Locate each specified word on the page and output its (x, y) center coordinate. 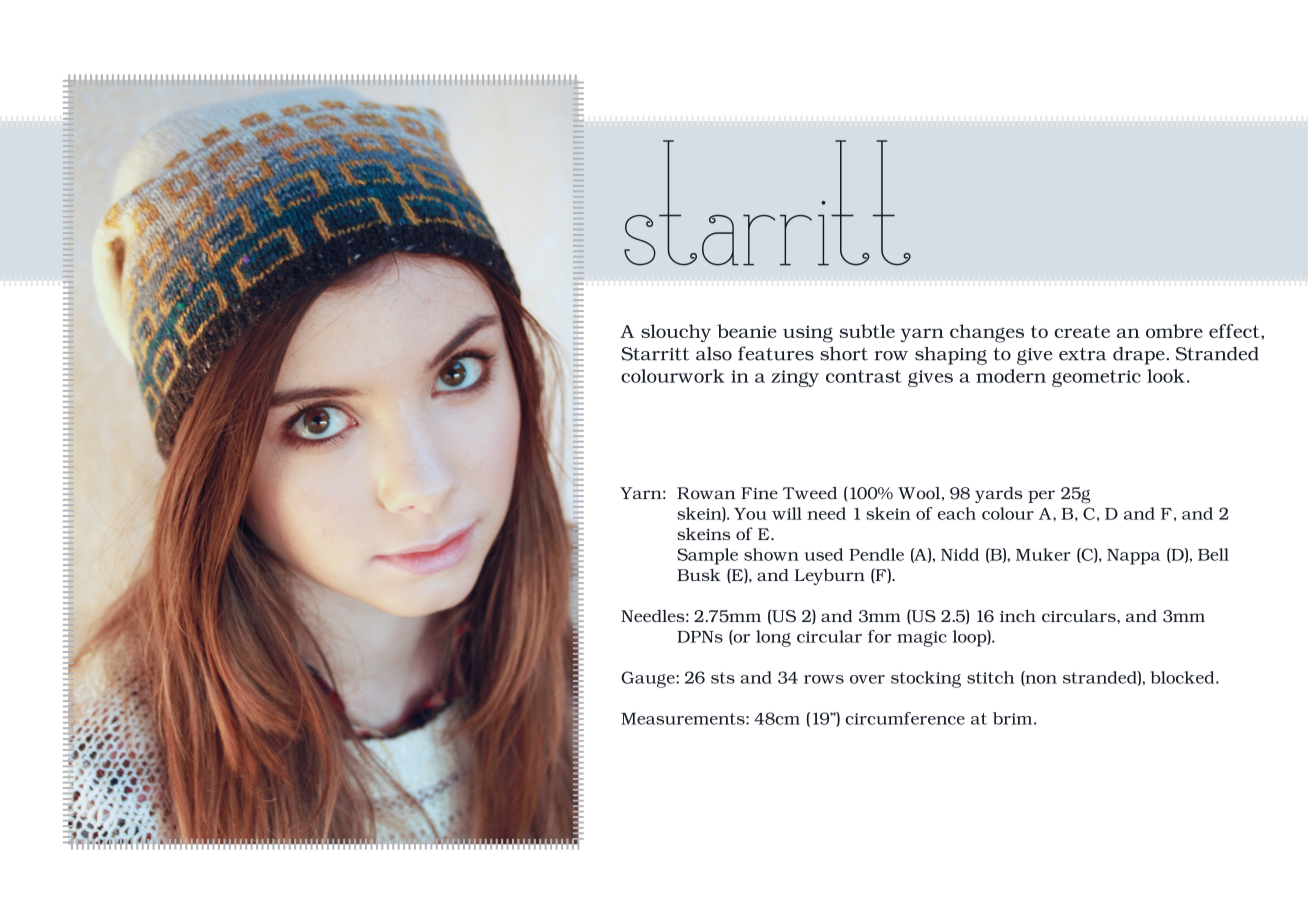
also (714, 354)
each (957, 513)
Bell (1213, 554)
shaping (951, 356)
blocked (1184, 677)
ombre (1174, 331)
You (750, 514)
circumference (905, 718)
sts (723, 678)
